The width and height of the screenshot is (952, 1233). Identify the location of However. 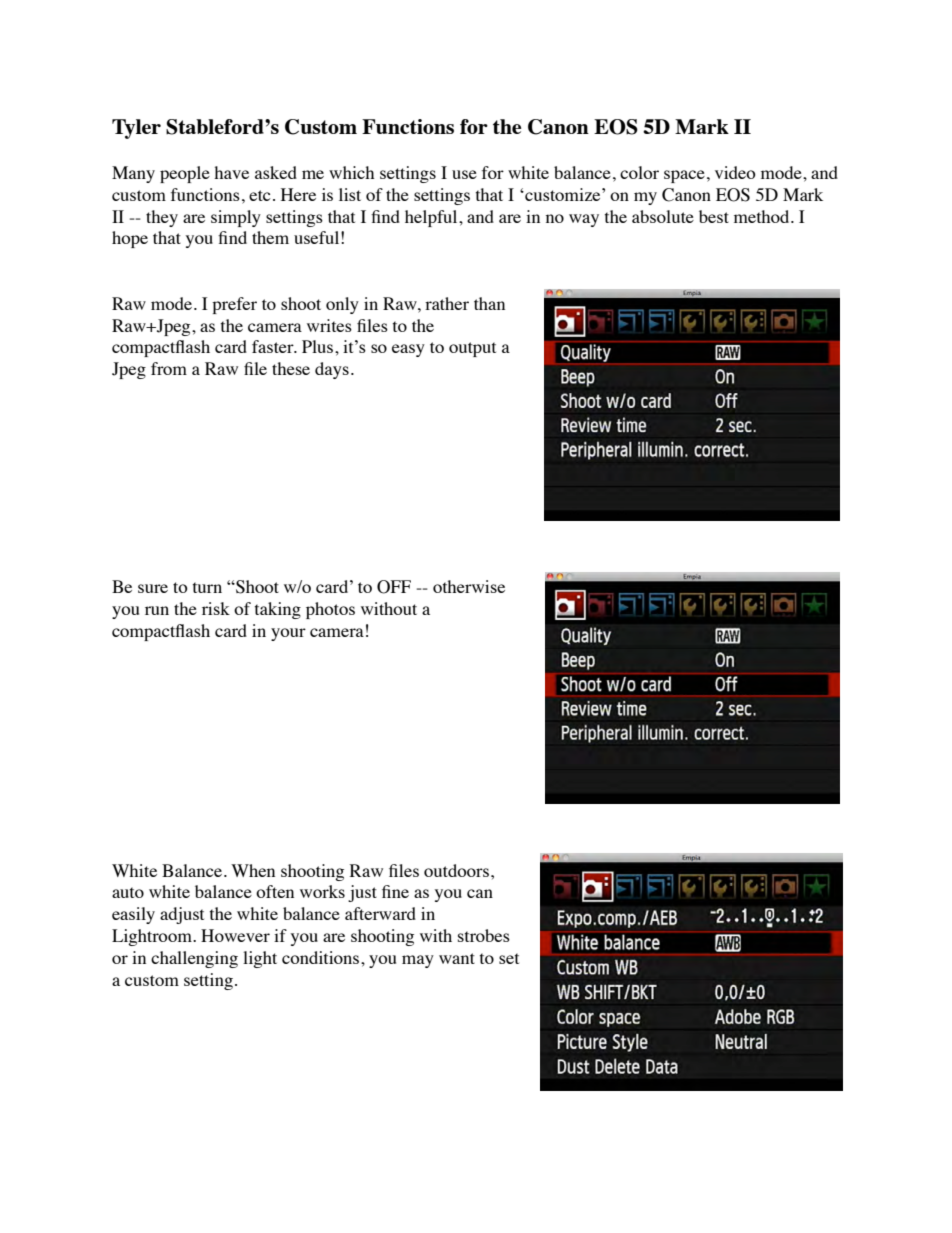
(235, 935).
